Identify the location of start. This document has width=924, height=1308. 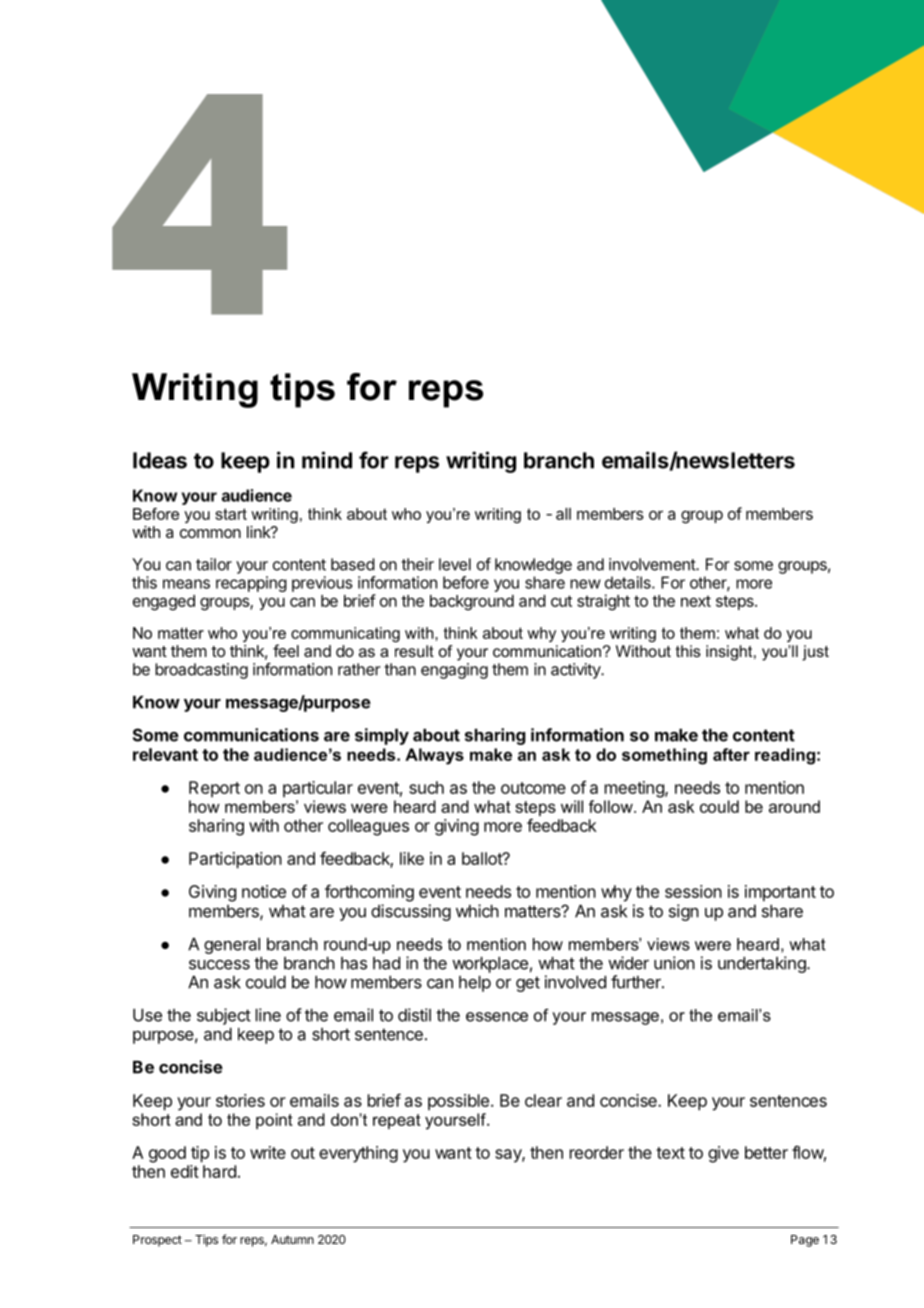
(231, 514).
